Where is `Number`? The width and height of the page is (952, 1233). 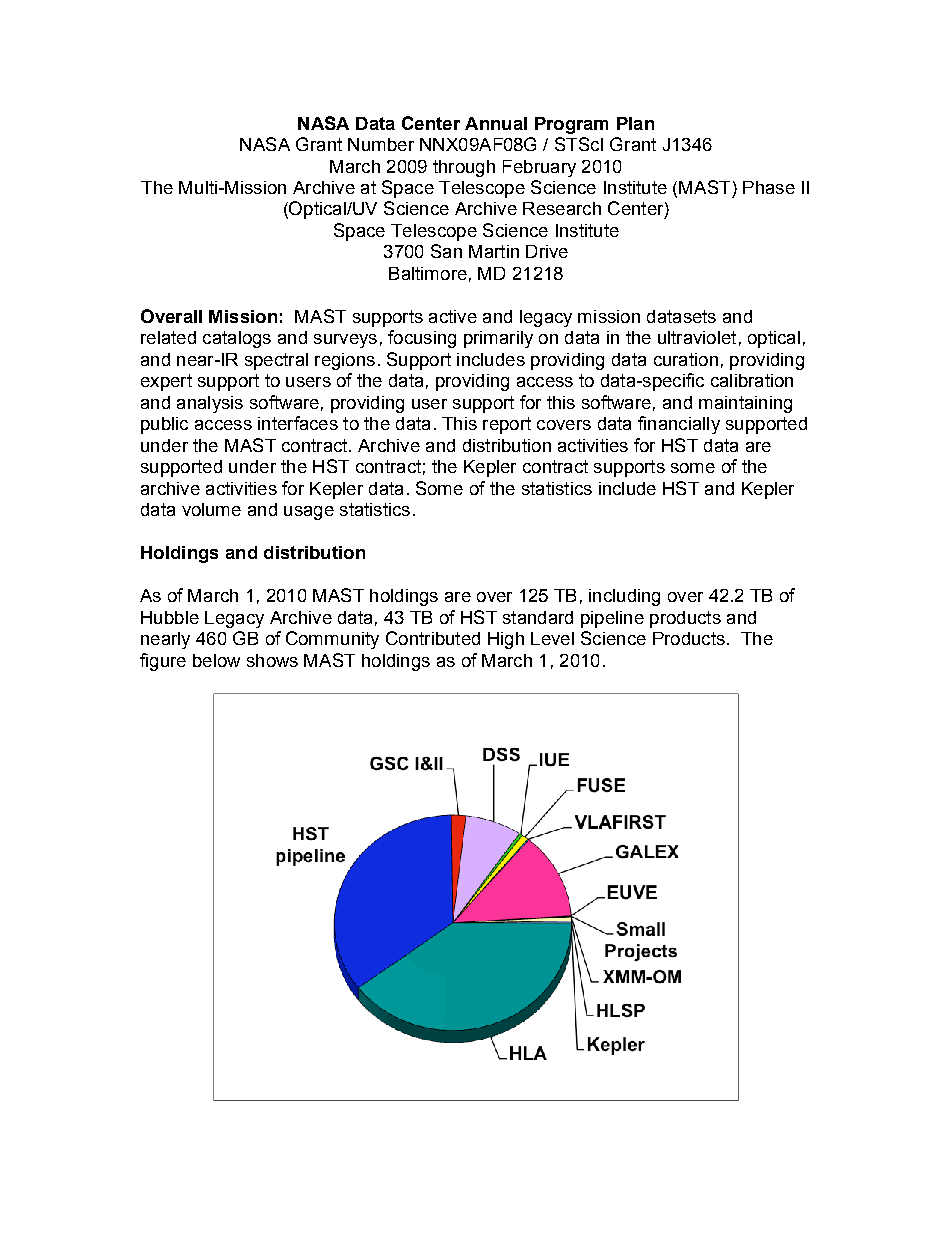
Number is located at coordinates (381, 144).
